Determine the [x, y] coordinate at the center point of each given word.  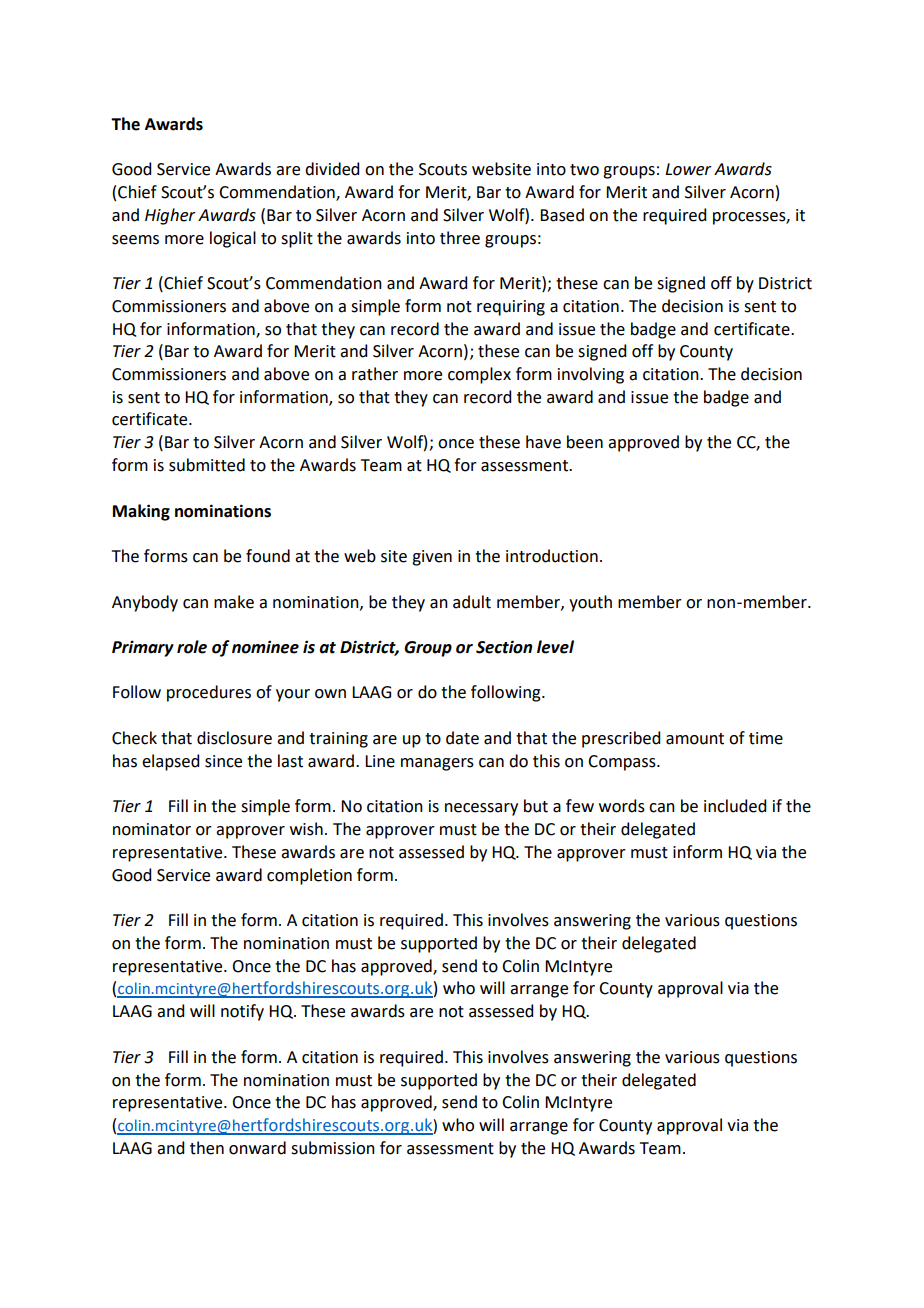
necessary [481, 809]
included [735, 806]
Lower [688, 169]
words [622, 806]
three [460, 238]
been [585, 442]
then [207, 1148]
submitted [207, 465]
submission [333, 1148]
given [432, 558]
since [223, 761]
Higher [170, 216]
